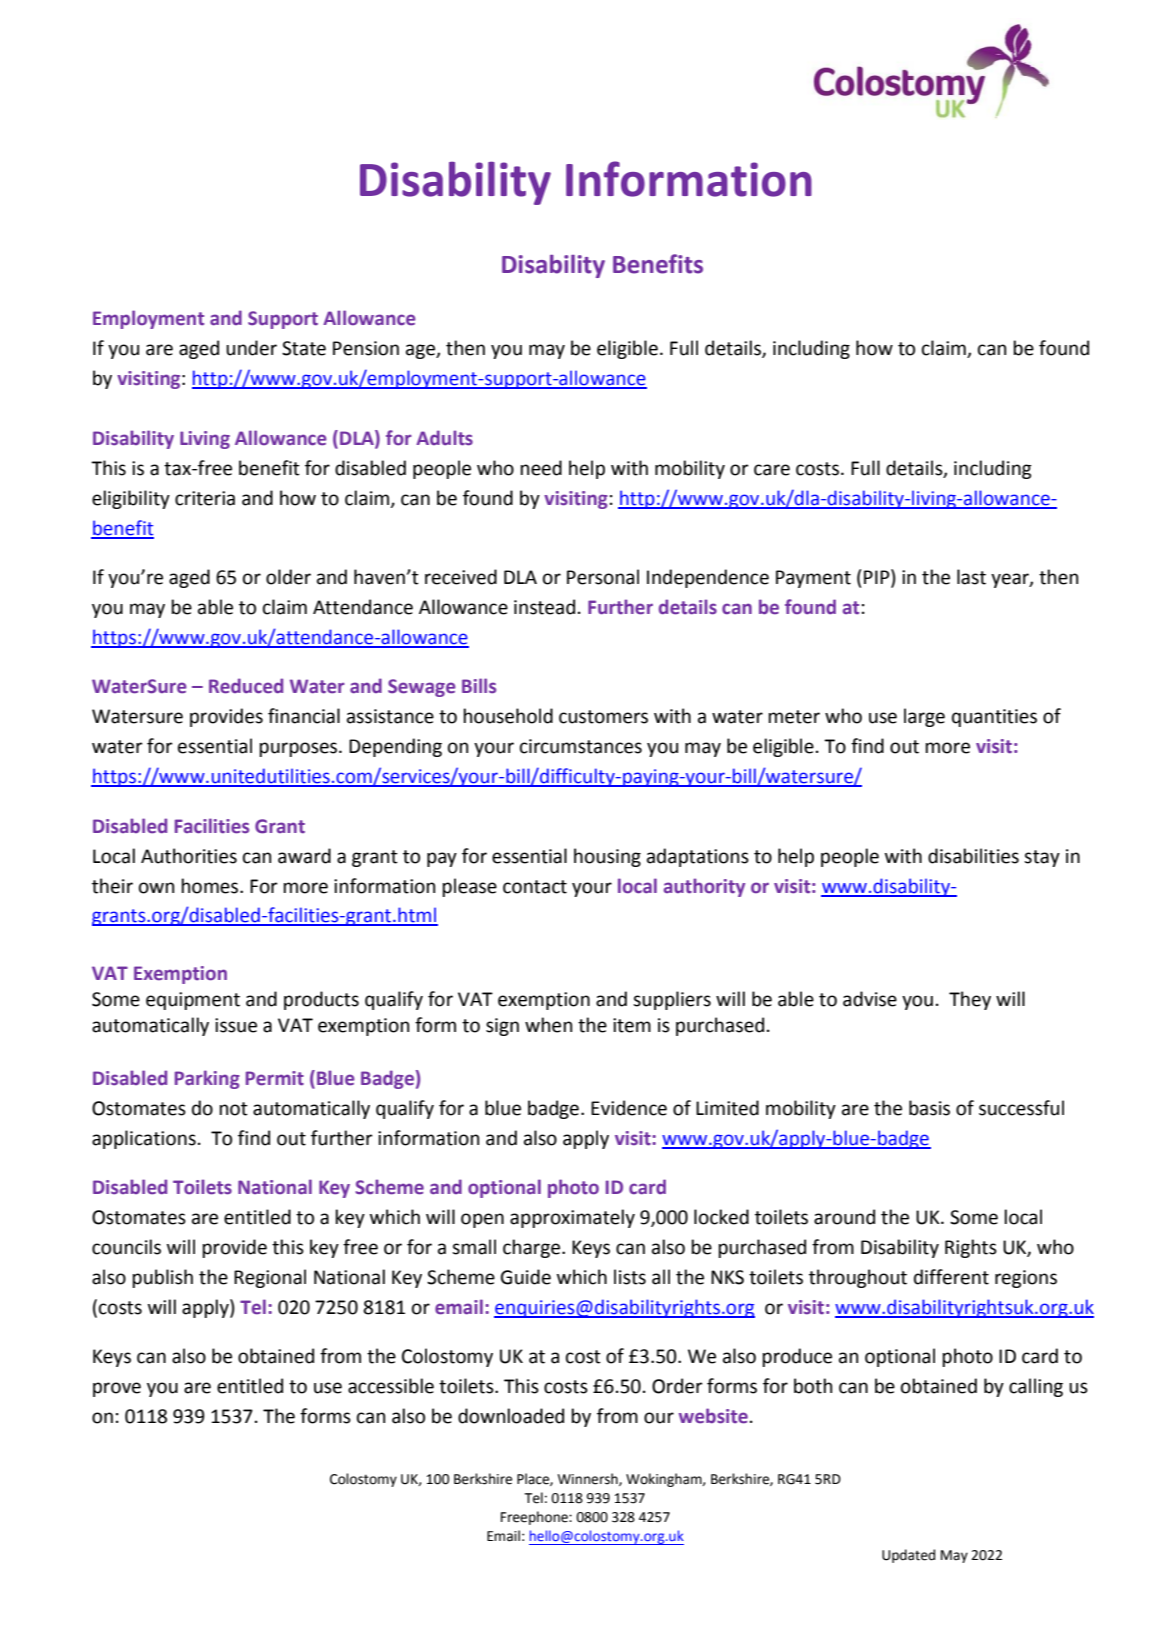 This screenshot has width=1155, height=1633. Describe the element at coordinates (117, 1389) in the screenshot. I see `prove` at that location.
